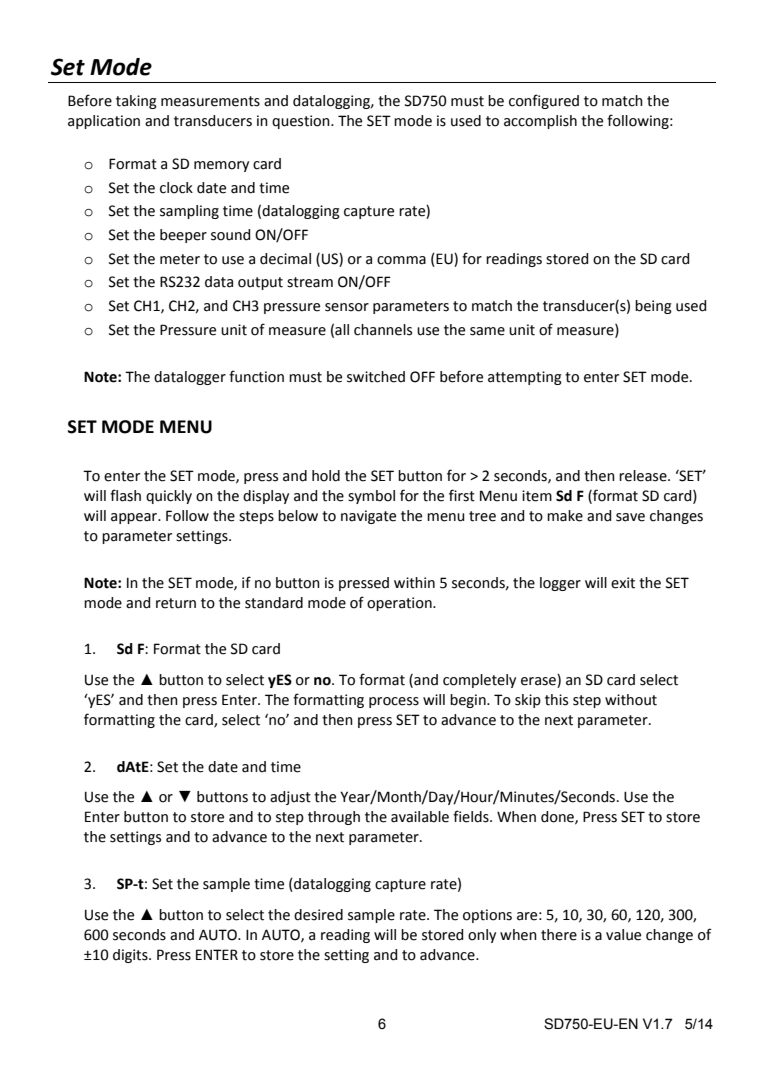 The width and height of the screenshot is (765, 1083). What do you see at coordinates (176, 603) in the screenshot?
I see `return` at bounding box center [176, 603].
